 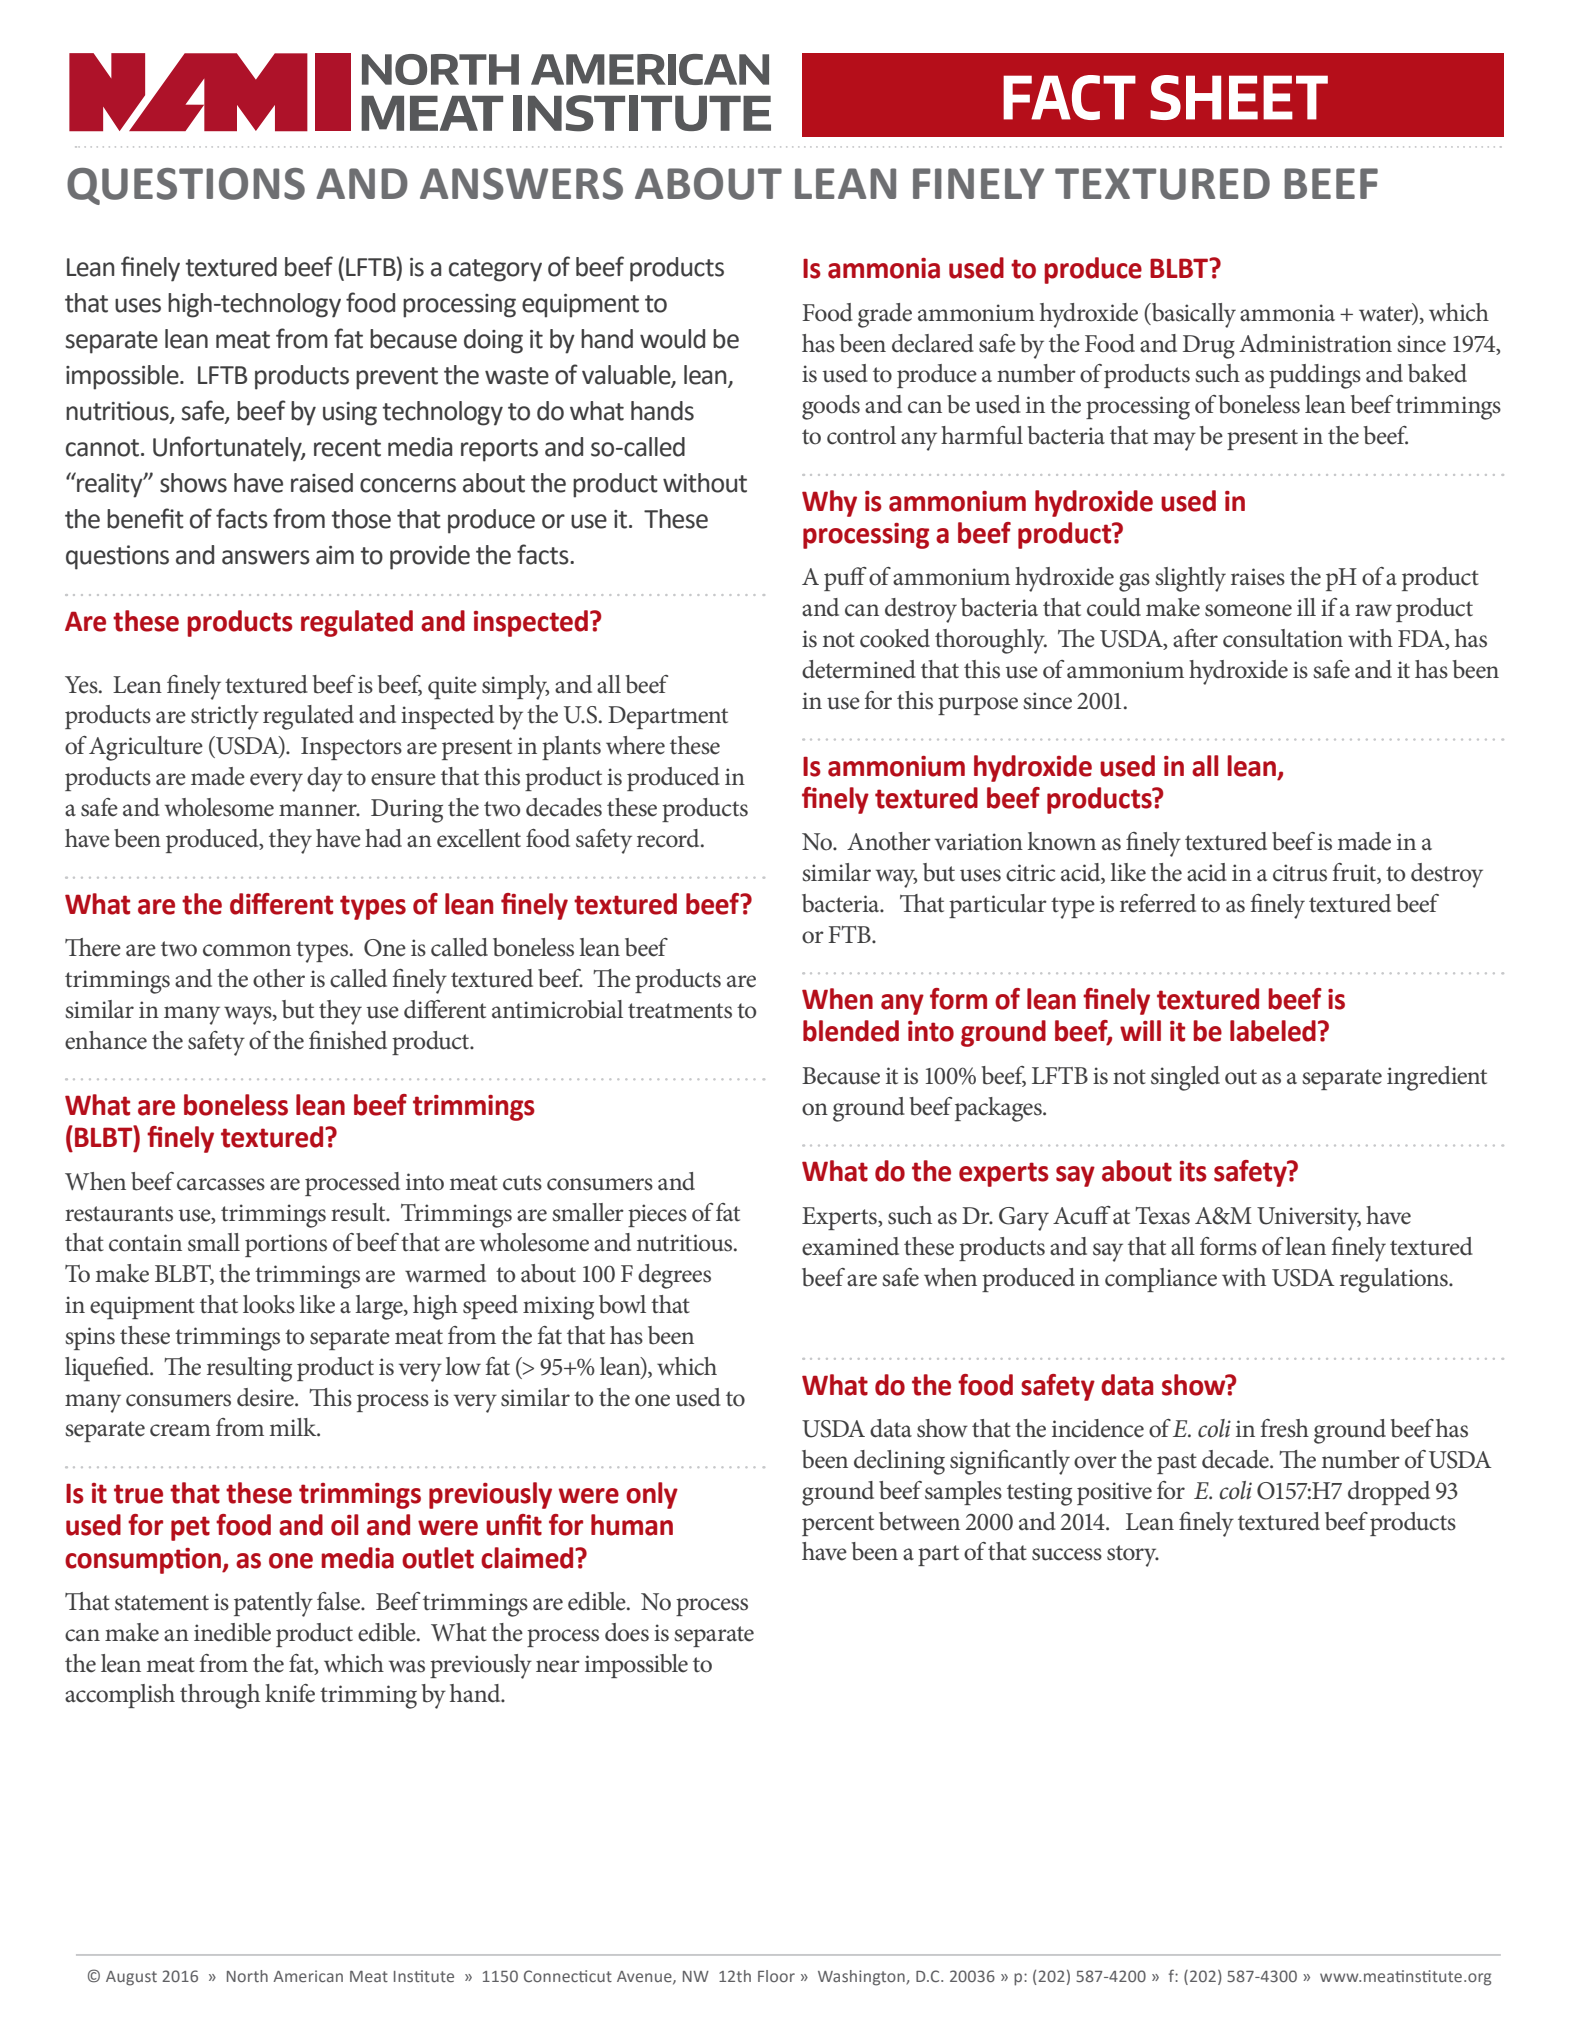 What do you see at coordinates (495, 270) in the screenshot?
I see `category` at bounding box center [495, 270].
